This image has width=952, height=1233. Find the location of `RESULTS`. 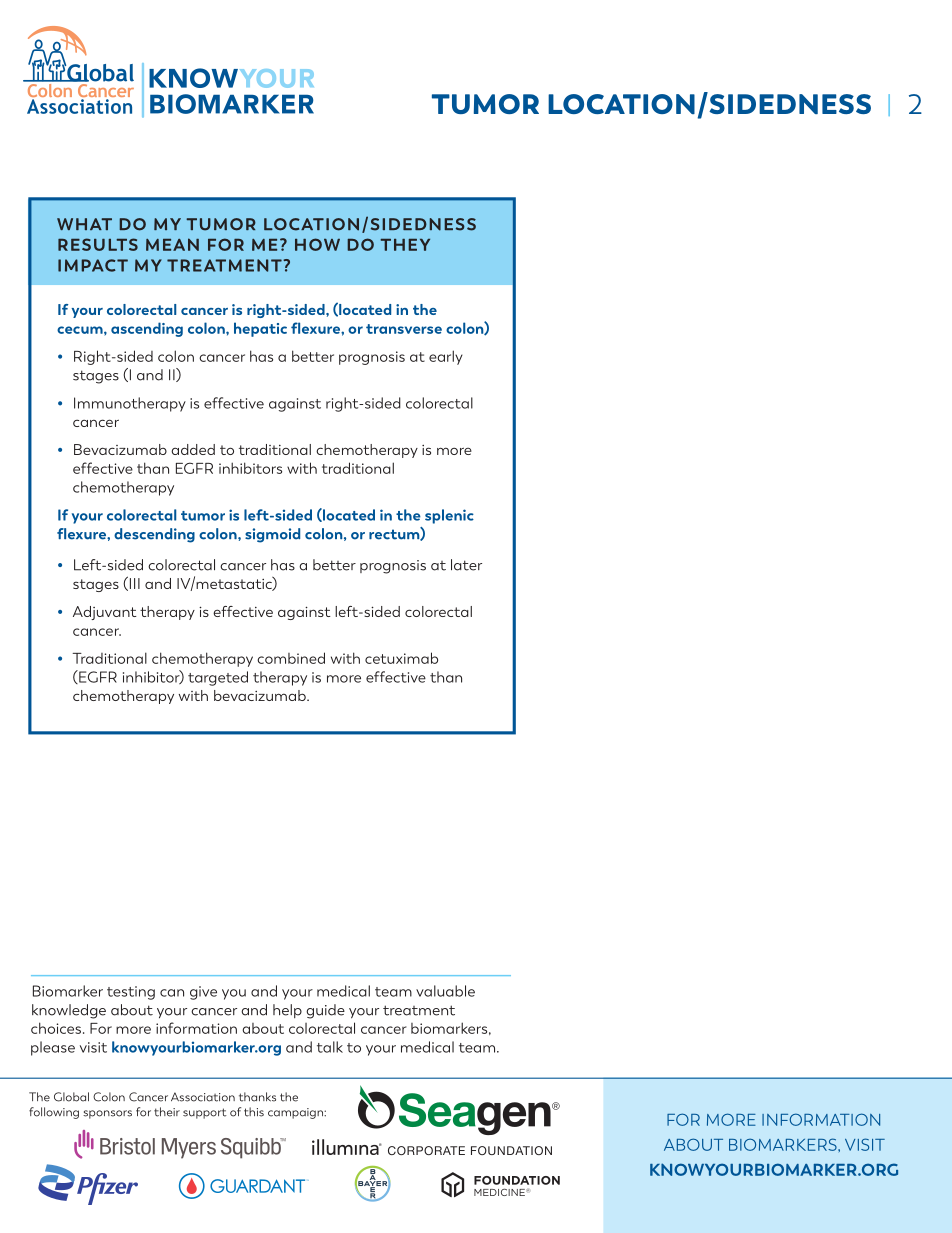

RESULTS is located at coordinates (98, 244).
